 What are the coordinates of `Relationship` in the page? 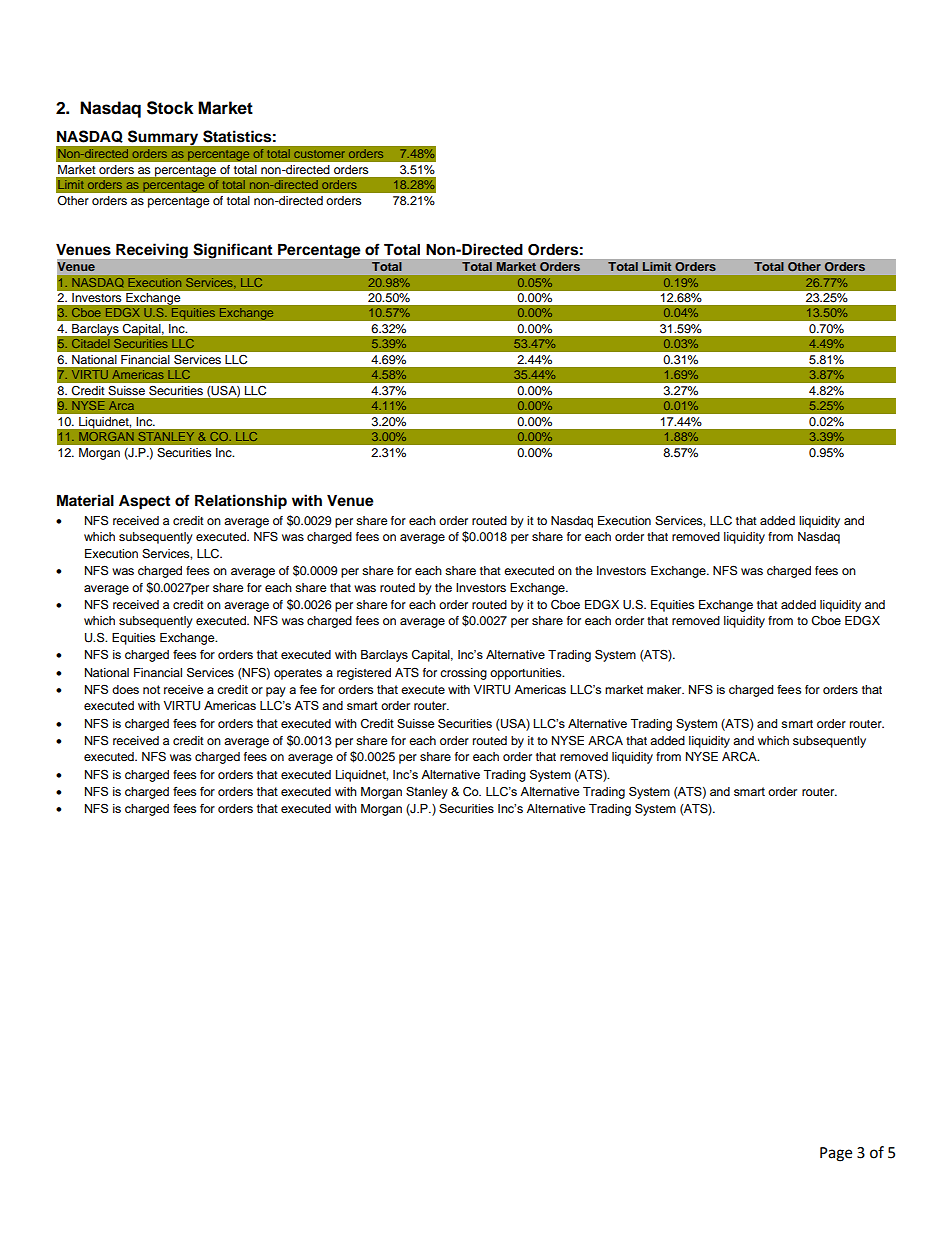 It's located at (241, 502).
